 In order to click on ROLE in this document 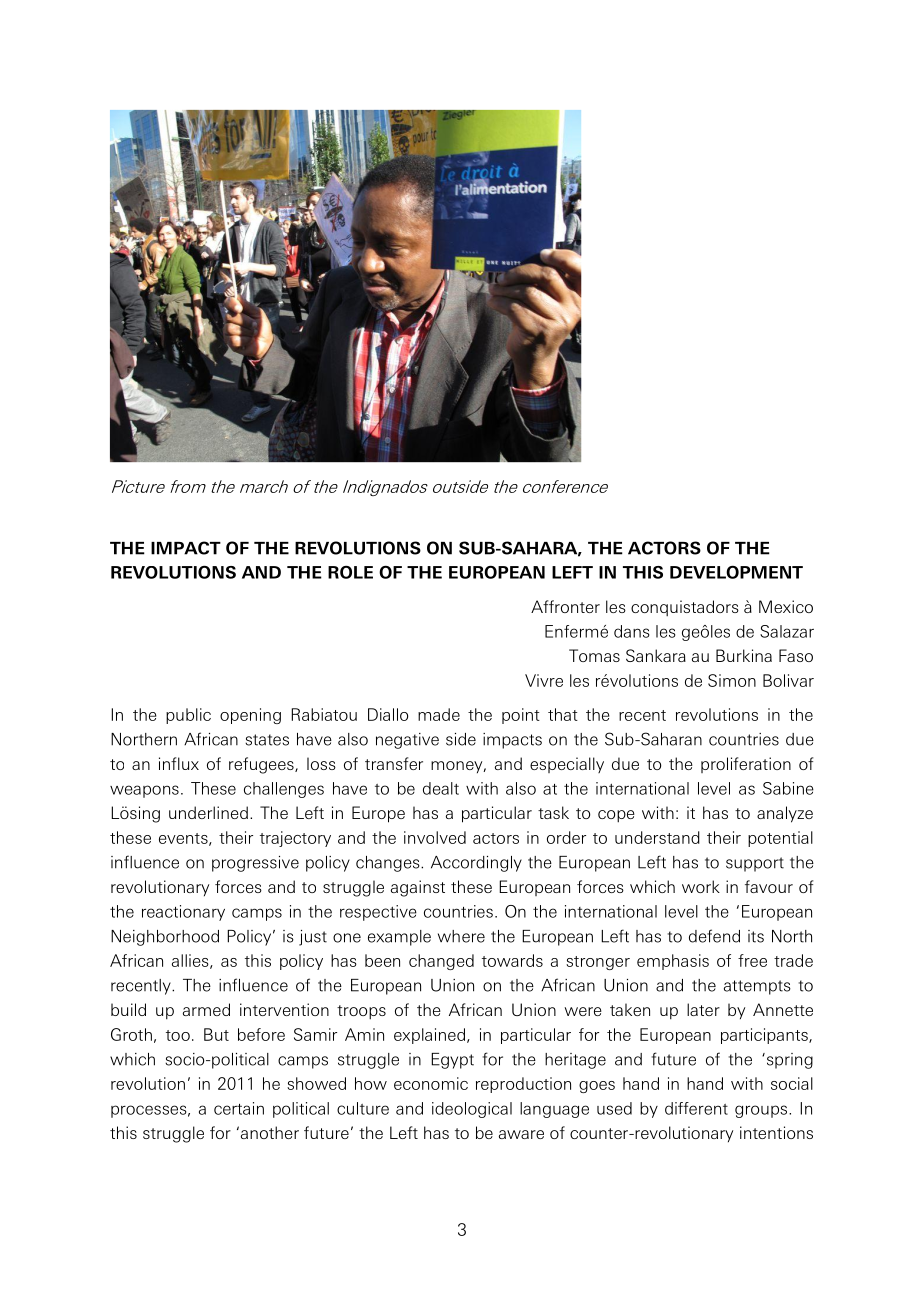, I will do `click(350, 572)`.
